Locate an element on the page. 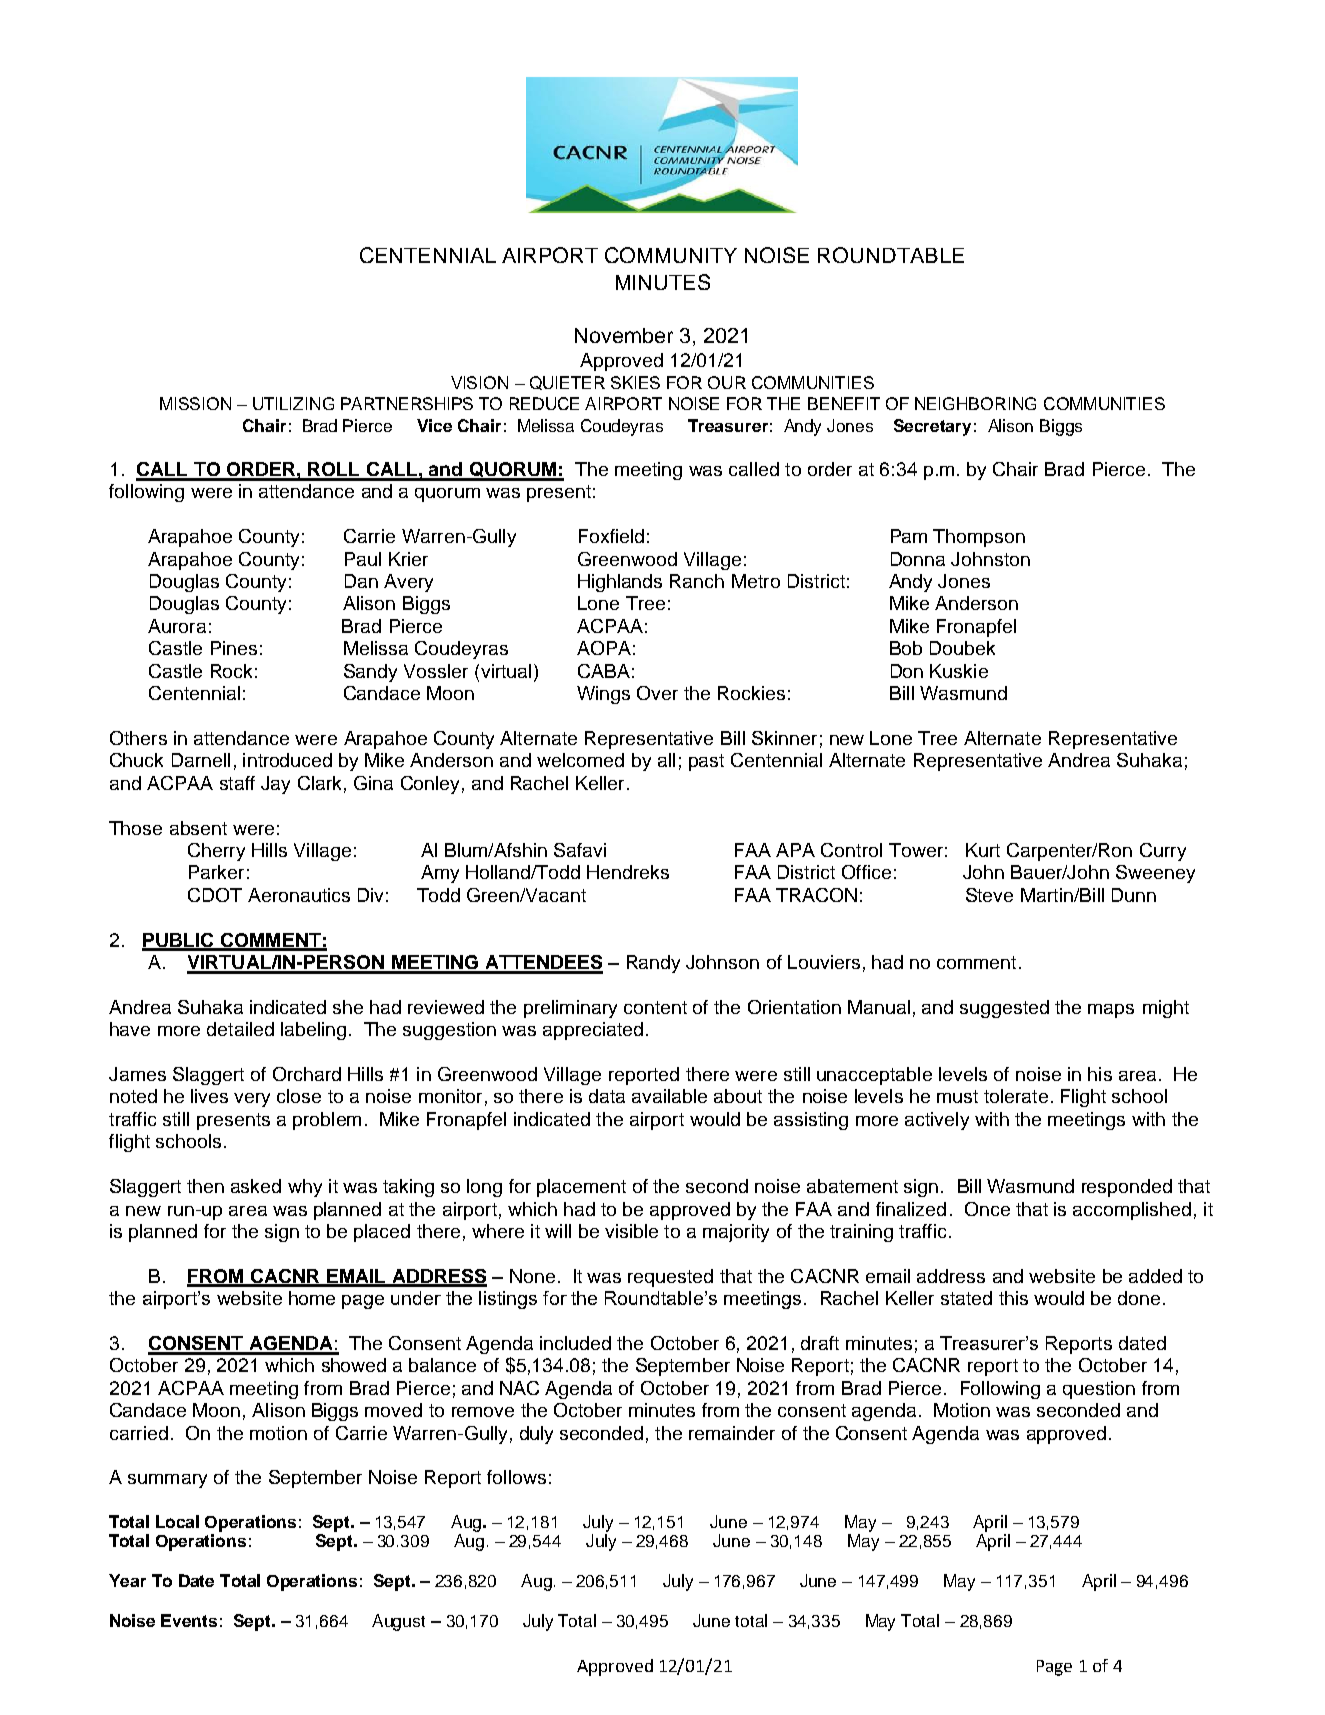  Events is located at coordinates (189, 1620).
